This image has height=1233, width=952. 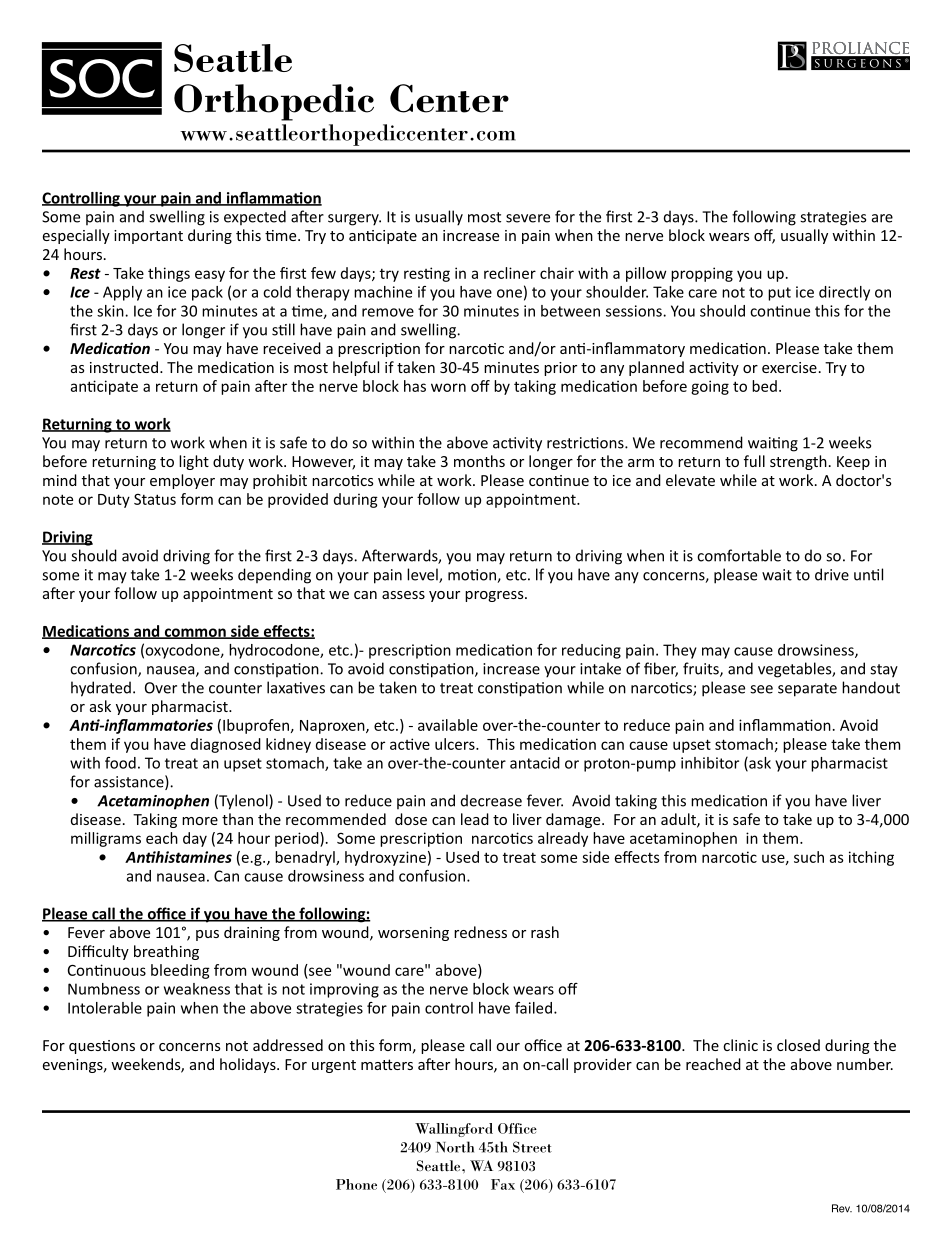 What do you see at coordinates (503, 1184) in the image?
I see `Fax` at bounding box center [503, 1184].
